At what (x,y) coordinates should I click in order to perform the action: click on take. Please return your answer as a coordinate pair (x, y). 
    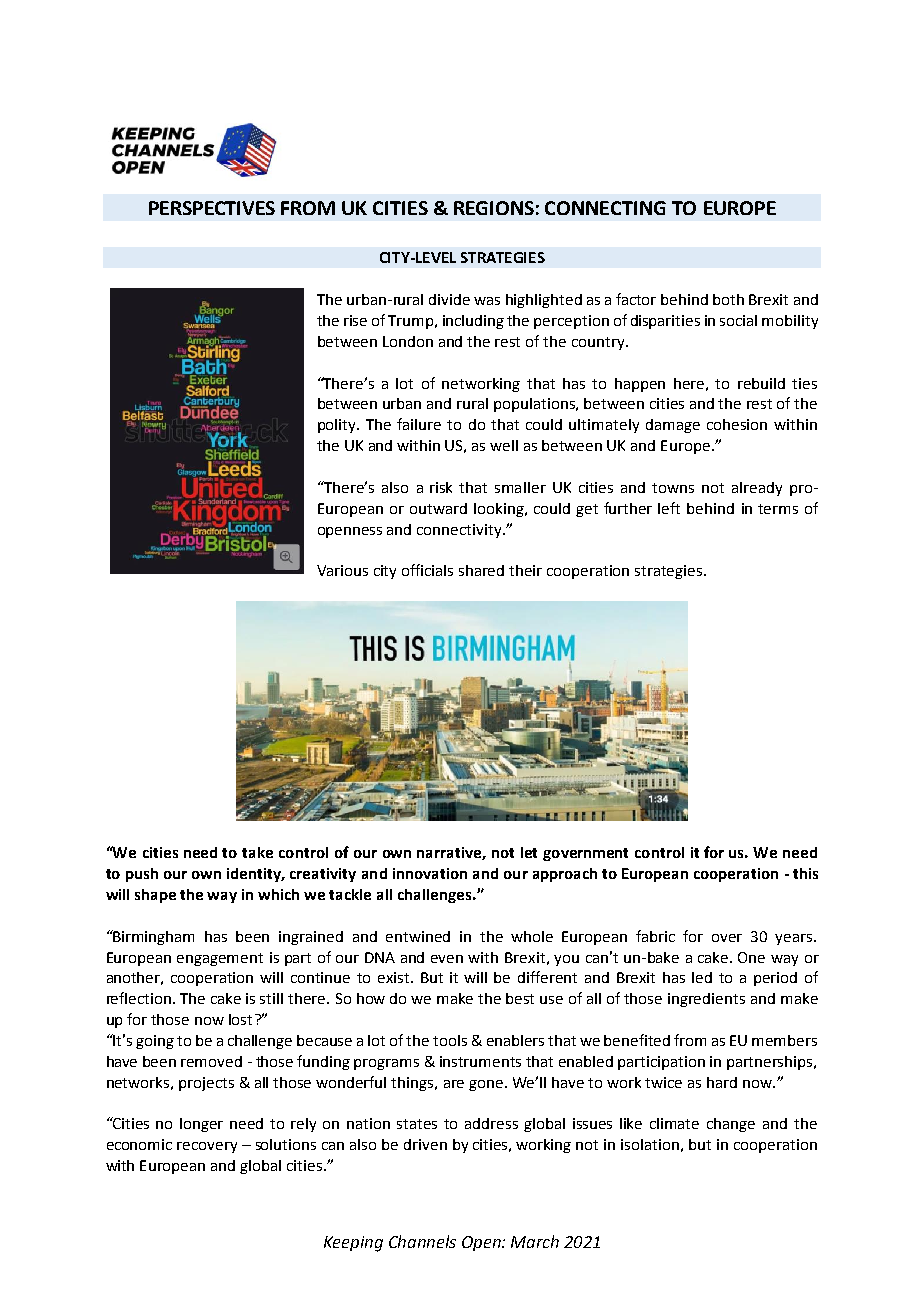
    Looking at the image, I should click on (257, 852).
